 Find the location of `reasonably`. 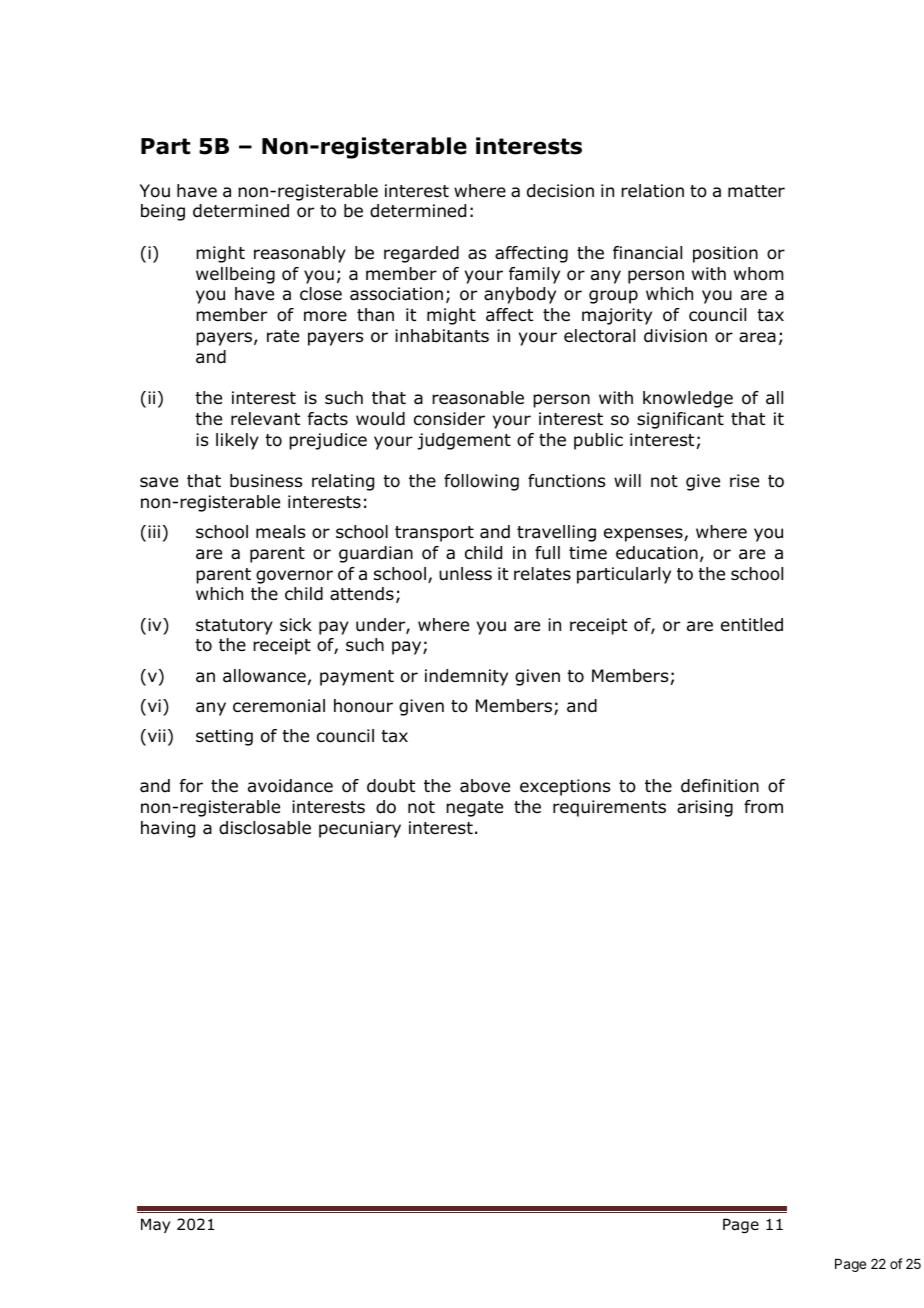

reasonably is located at coordinates (300, 254).
